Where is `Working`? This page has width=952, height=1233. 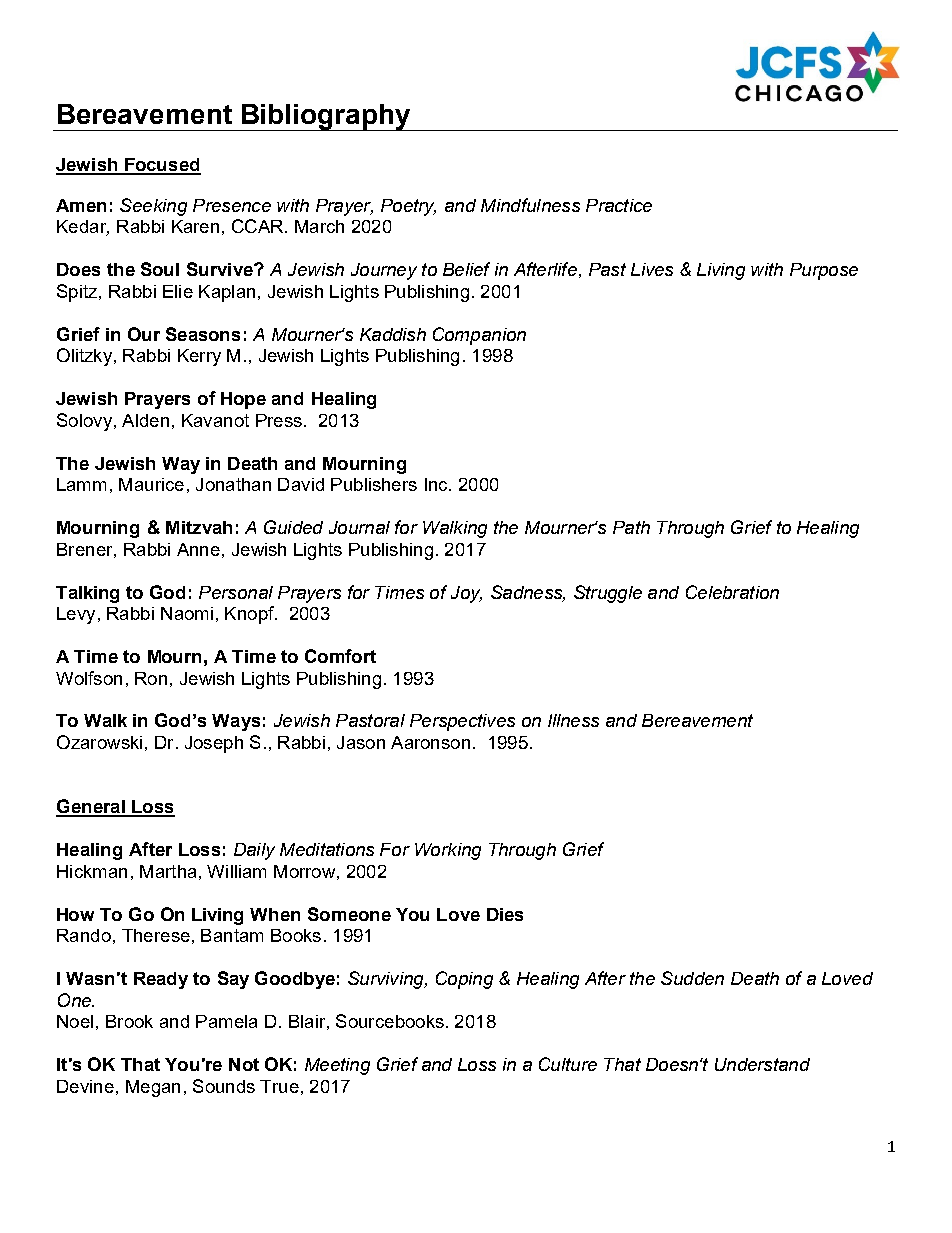
Working is located at coordinates (448, 851).
